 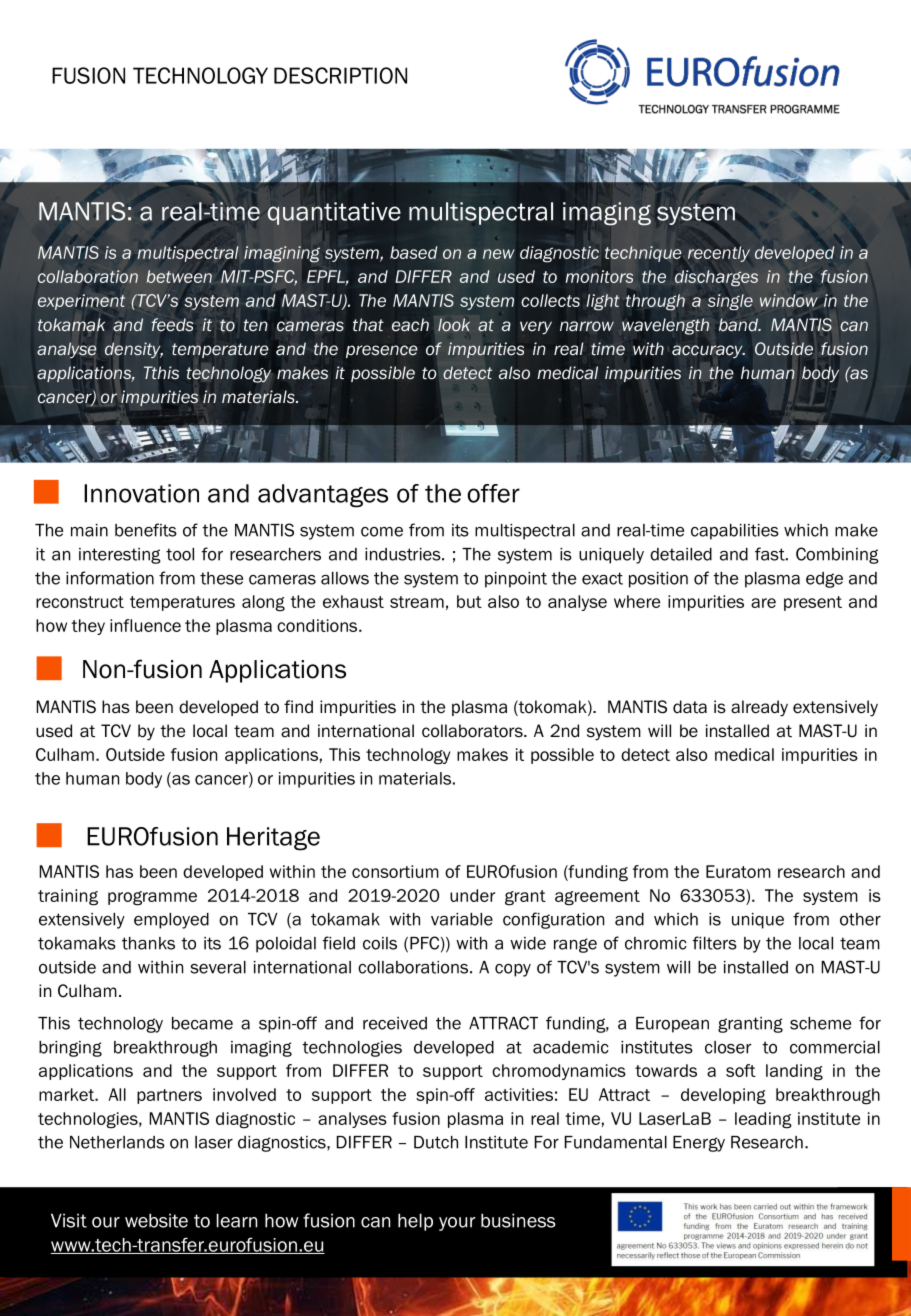 I want to click on but, so click(x=469, y=601).
